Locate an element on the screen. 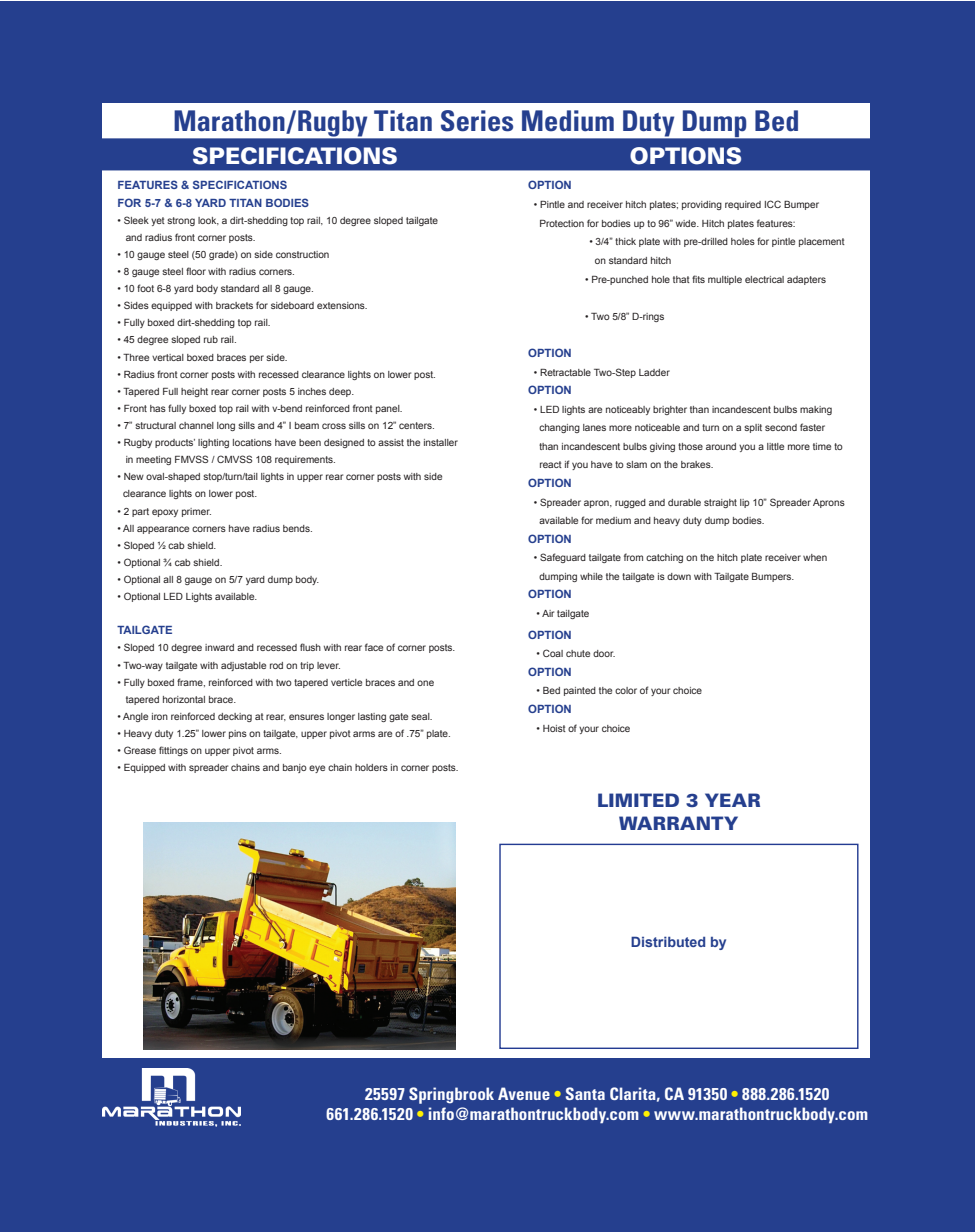 Image resolution: width=975 pixels, height=1232 pixels. pins is located at coordinates (238, 734).
